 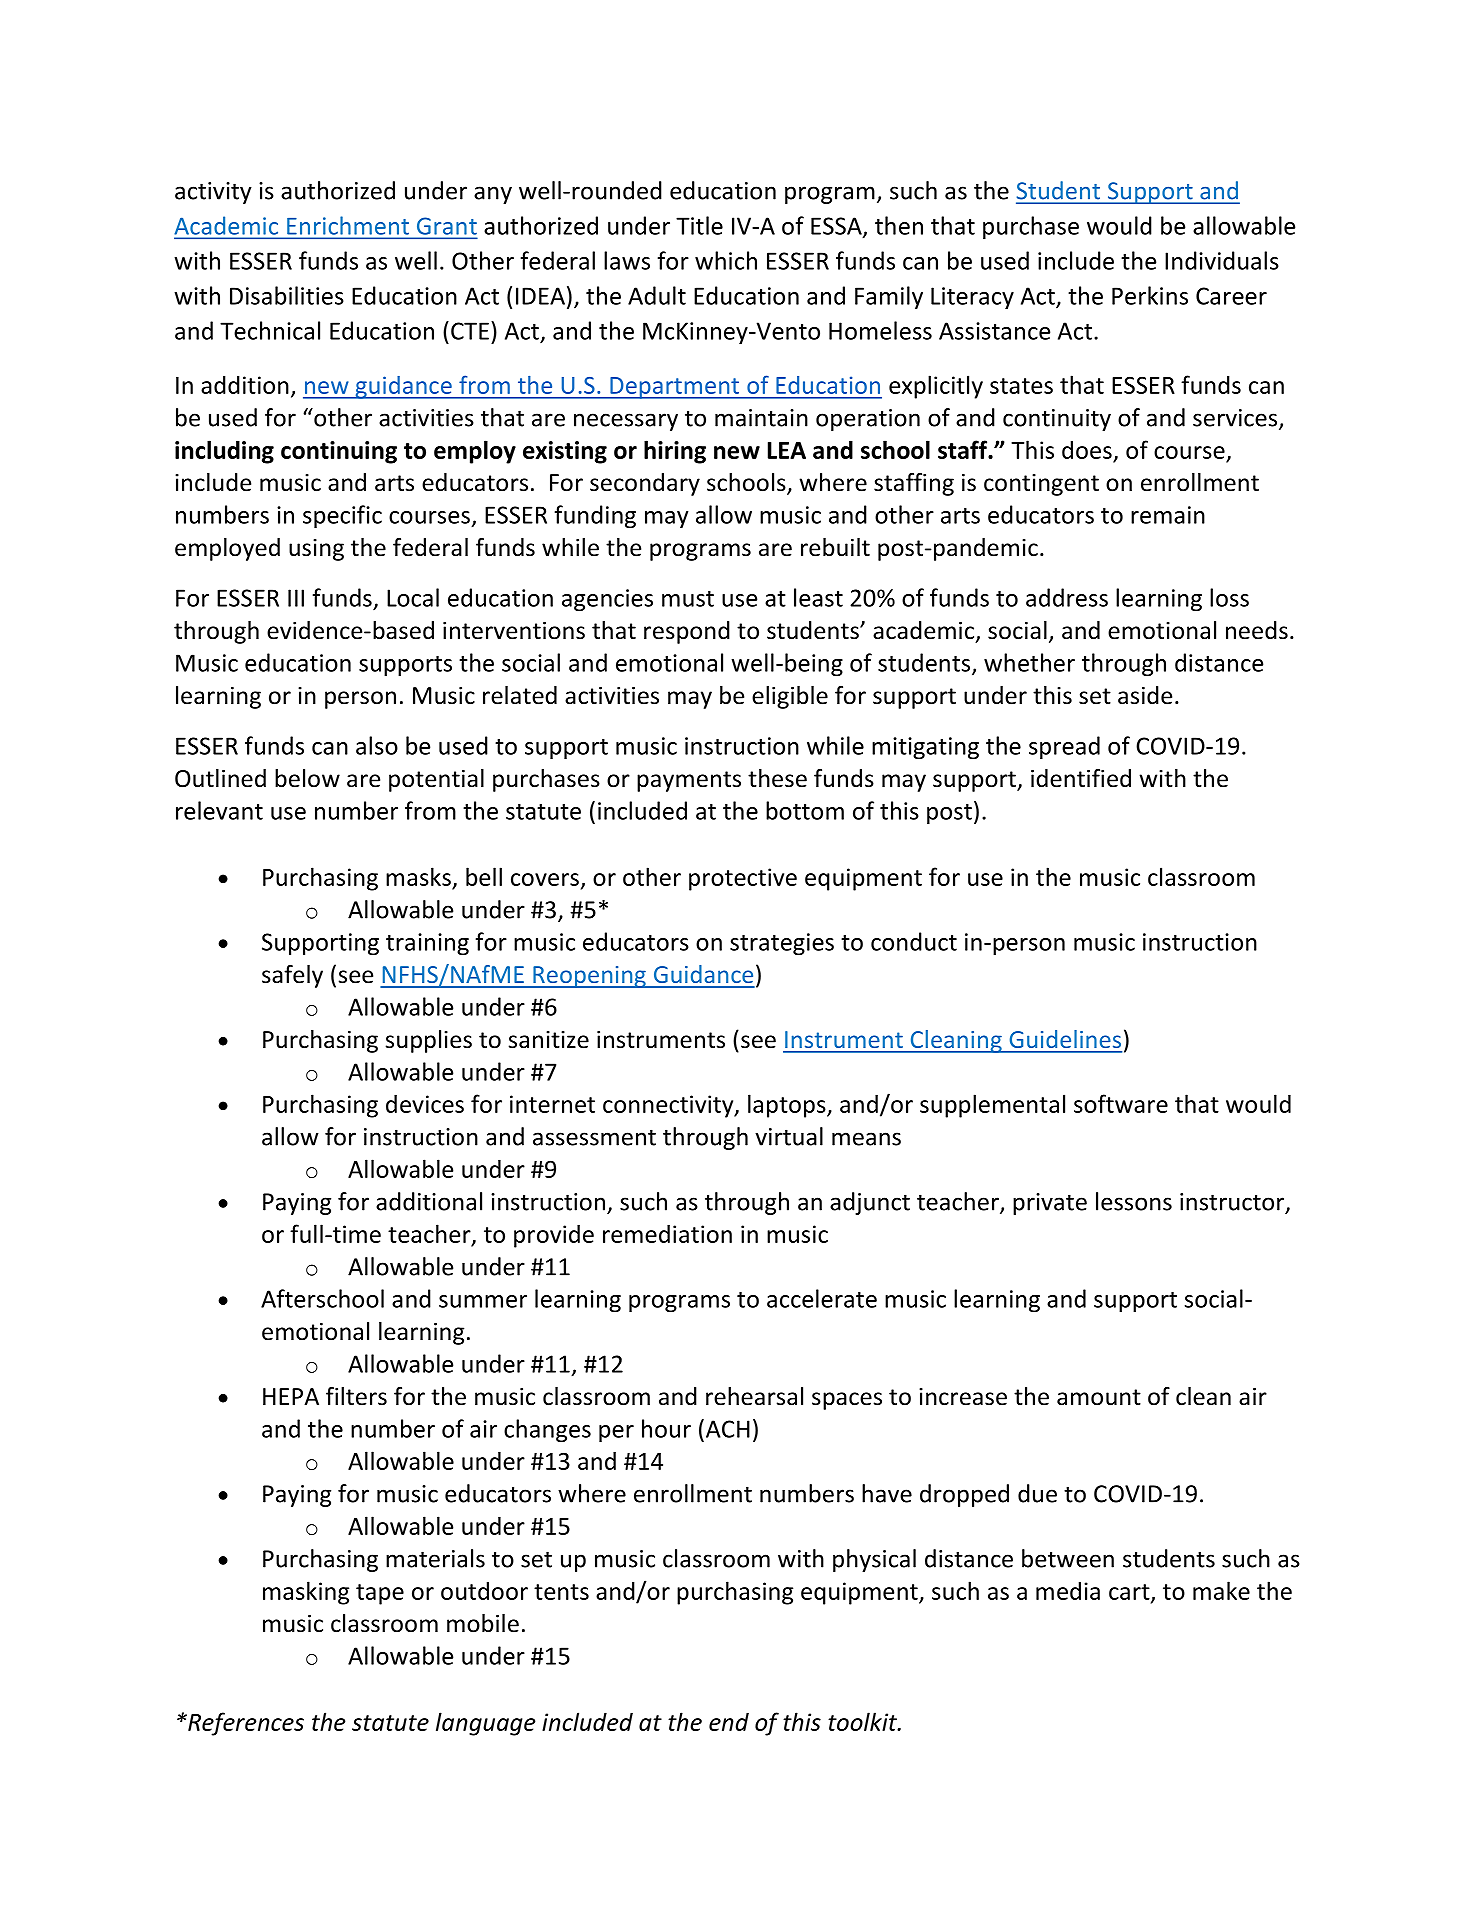 What do you see at coordinates (726, 260) in the screenshot?
I see `which` at bounding box center [726, 260].
